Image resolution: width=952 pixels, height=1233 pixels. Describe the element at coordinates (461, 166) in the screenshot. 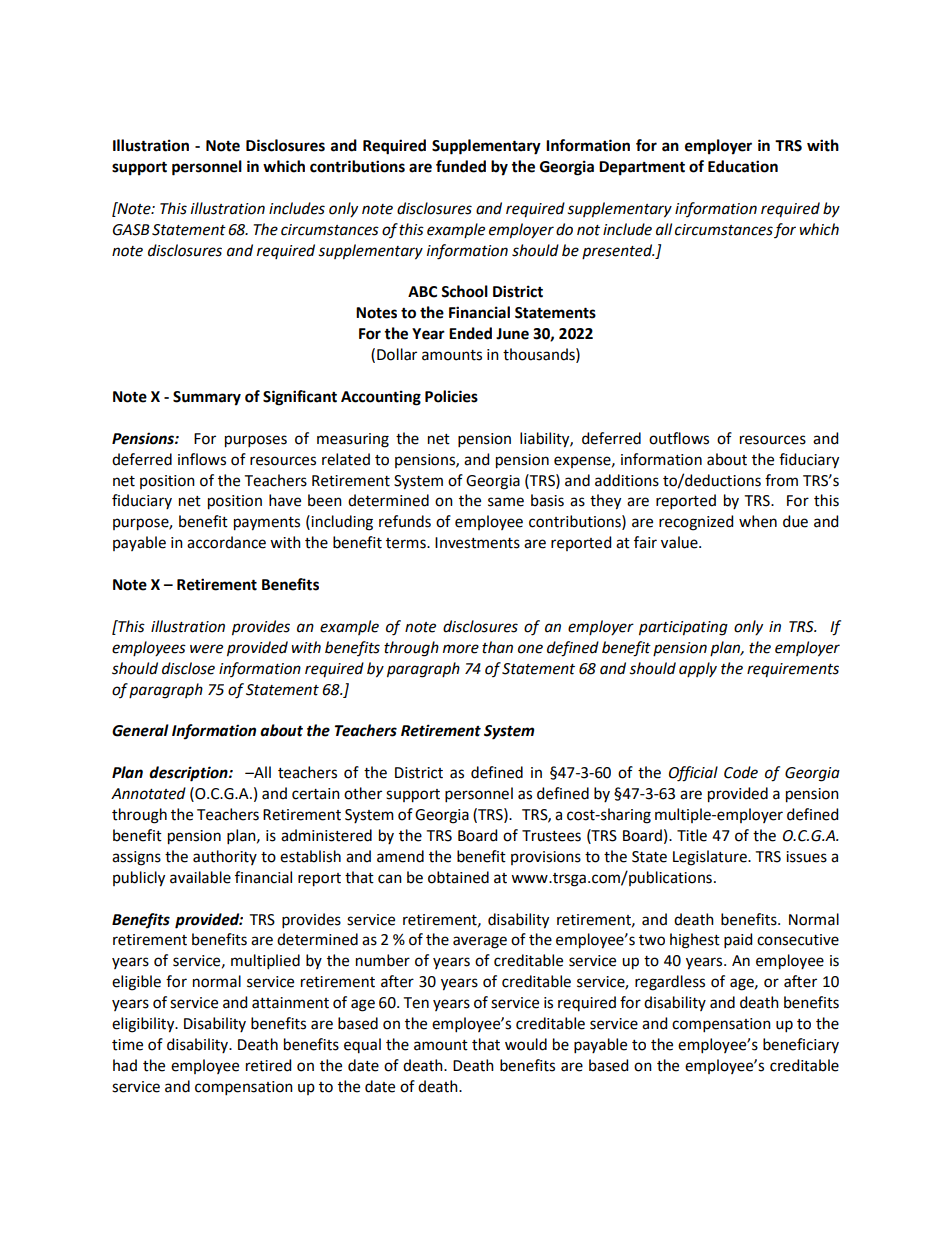

I see `funded` at that location.
